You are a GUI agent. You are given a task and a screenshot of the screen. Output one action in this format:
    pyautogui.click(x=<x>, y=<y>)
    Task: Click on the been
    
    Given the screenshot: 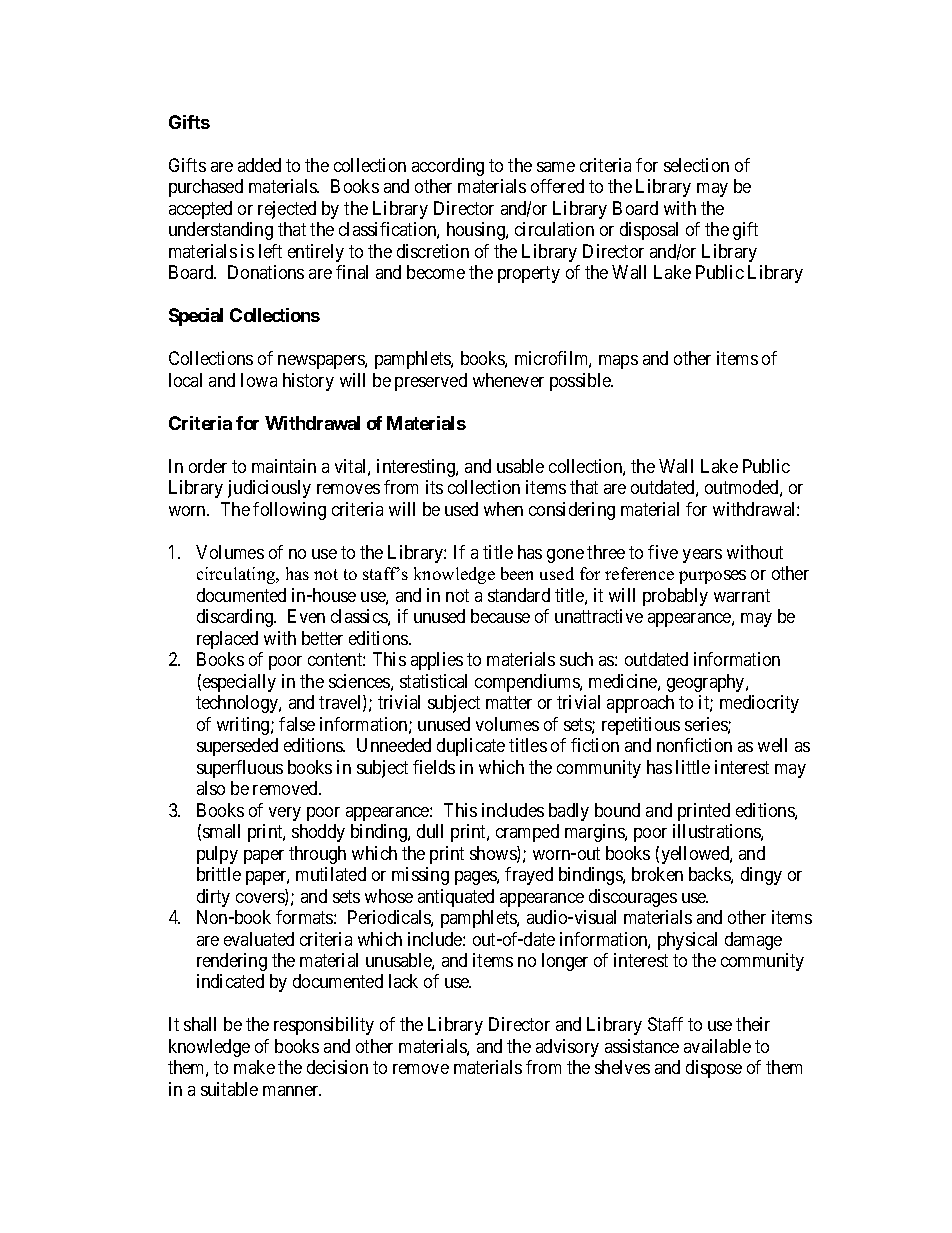 What is the action you would take?
    pyautogui.click(x=517, y=573)
